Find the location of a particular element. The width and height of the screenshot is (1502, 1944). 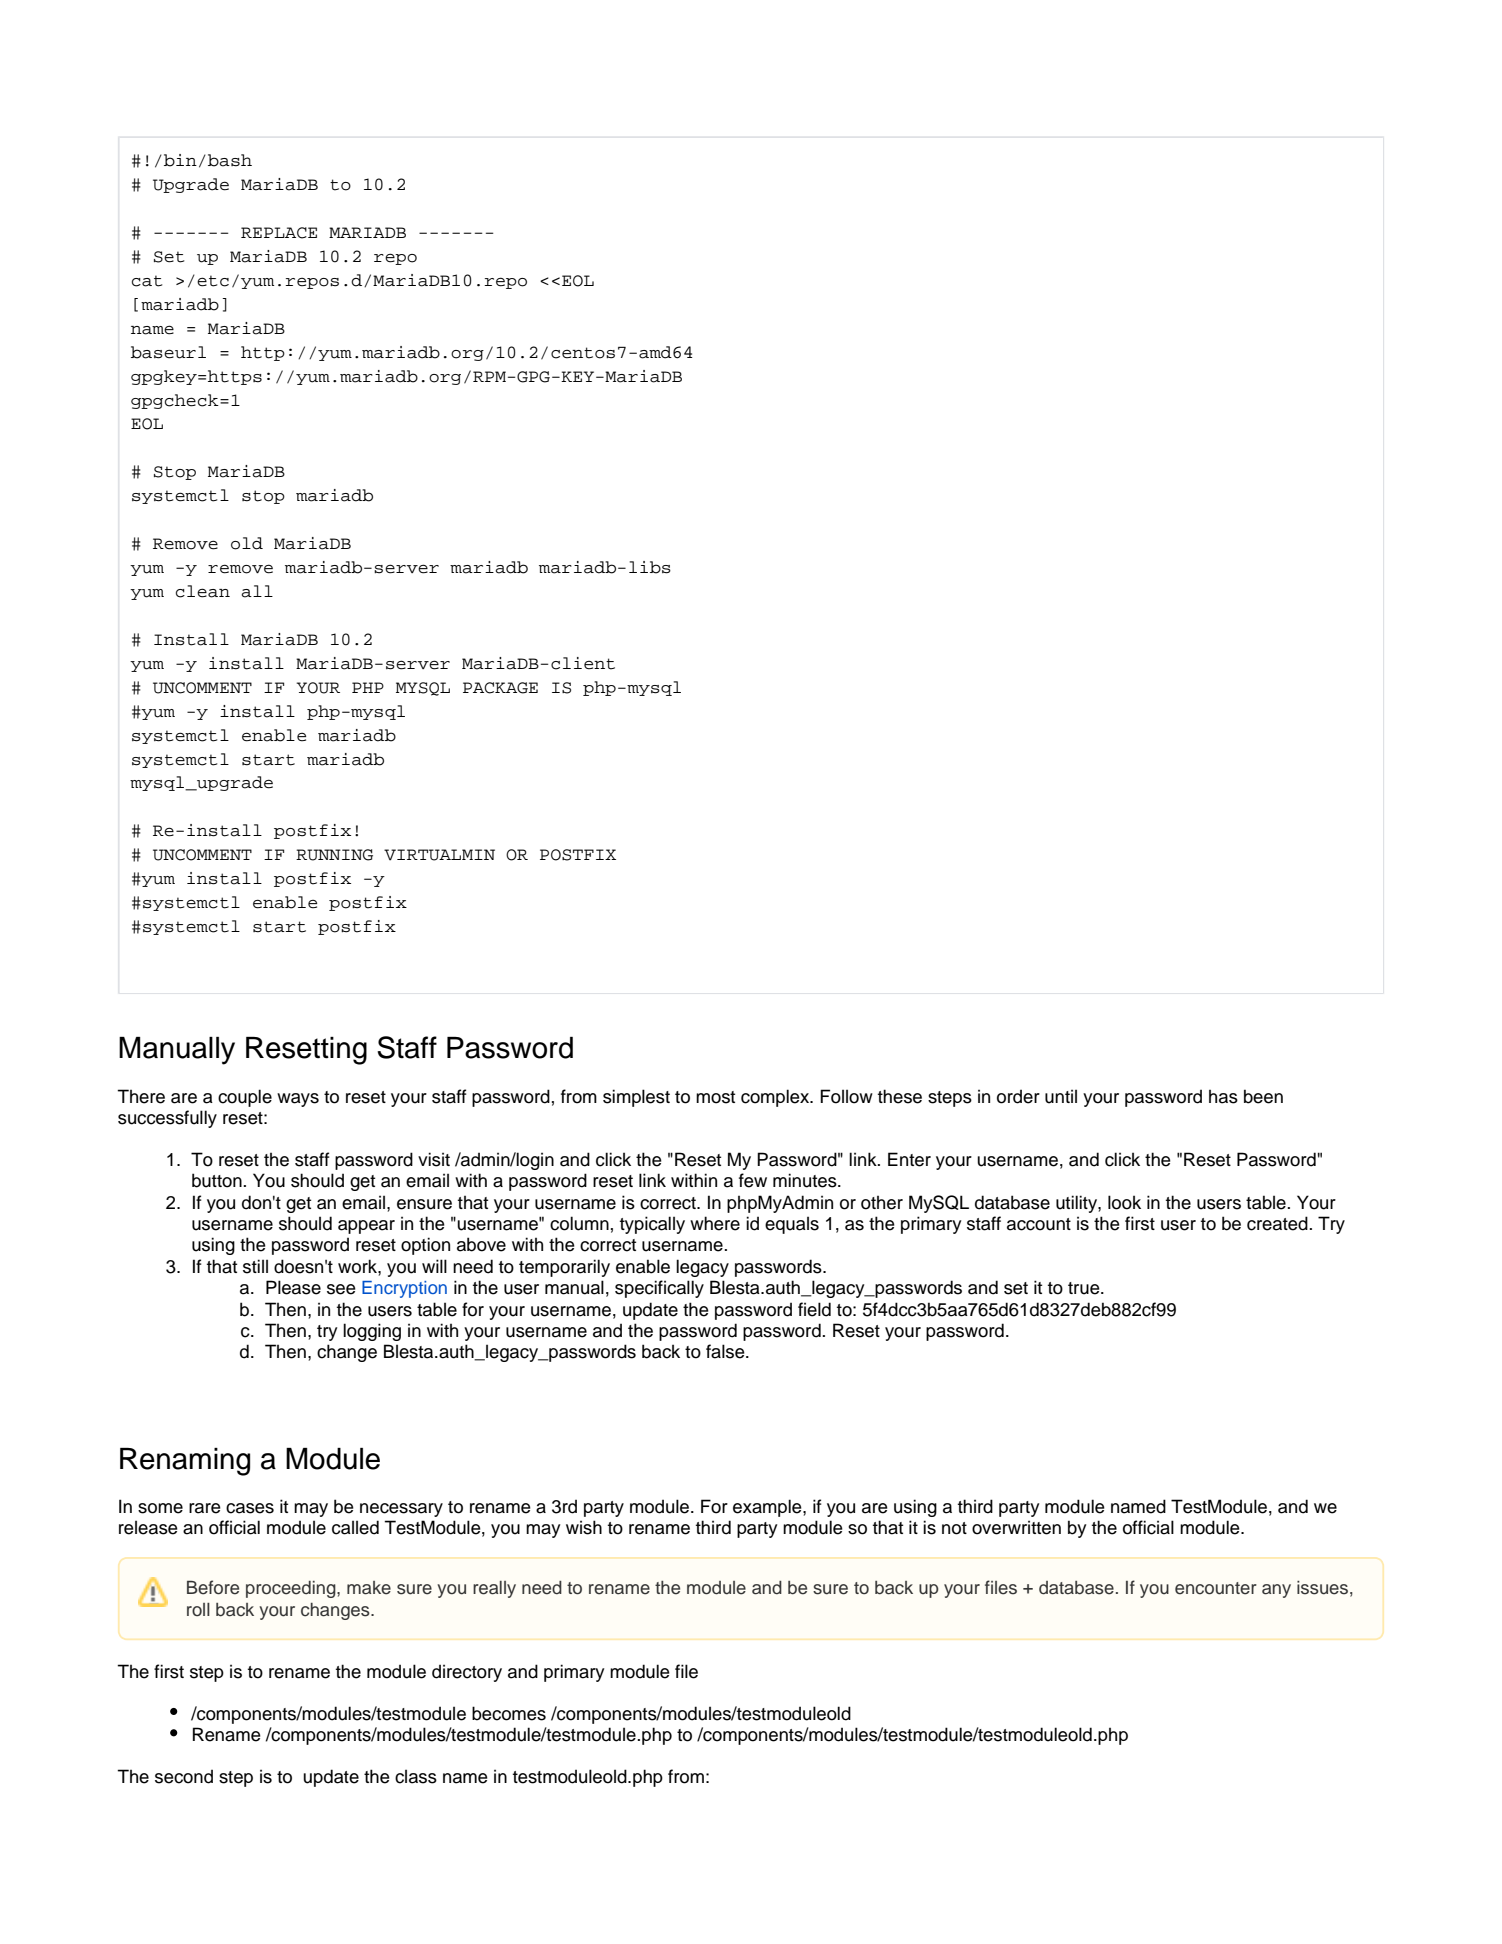

VIRTUALMIN is located at coordinates (439, 855).
